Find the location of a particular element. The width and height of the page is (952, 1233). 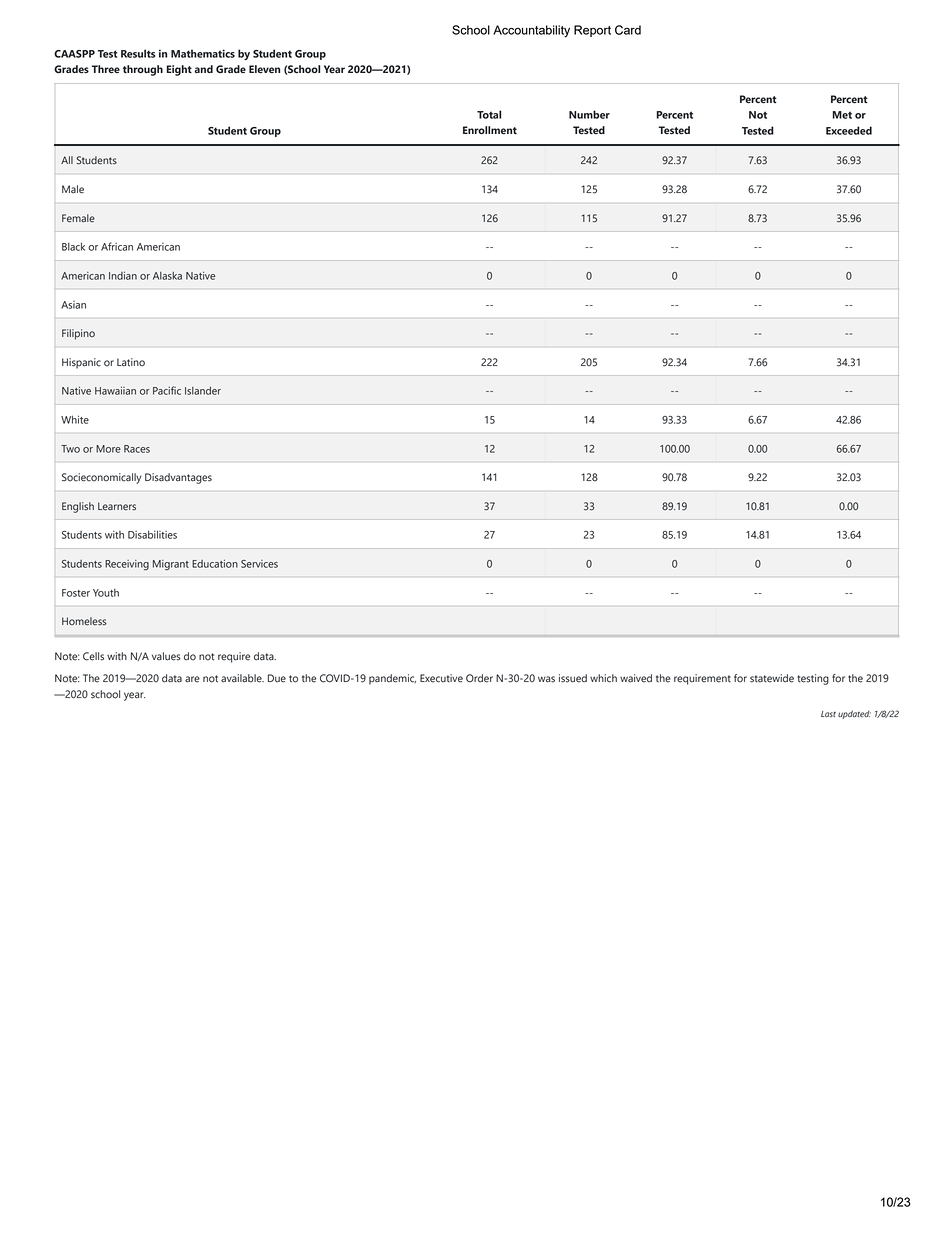

Enrollment is located at coordinates (490, 130).
